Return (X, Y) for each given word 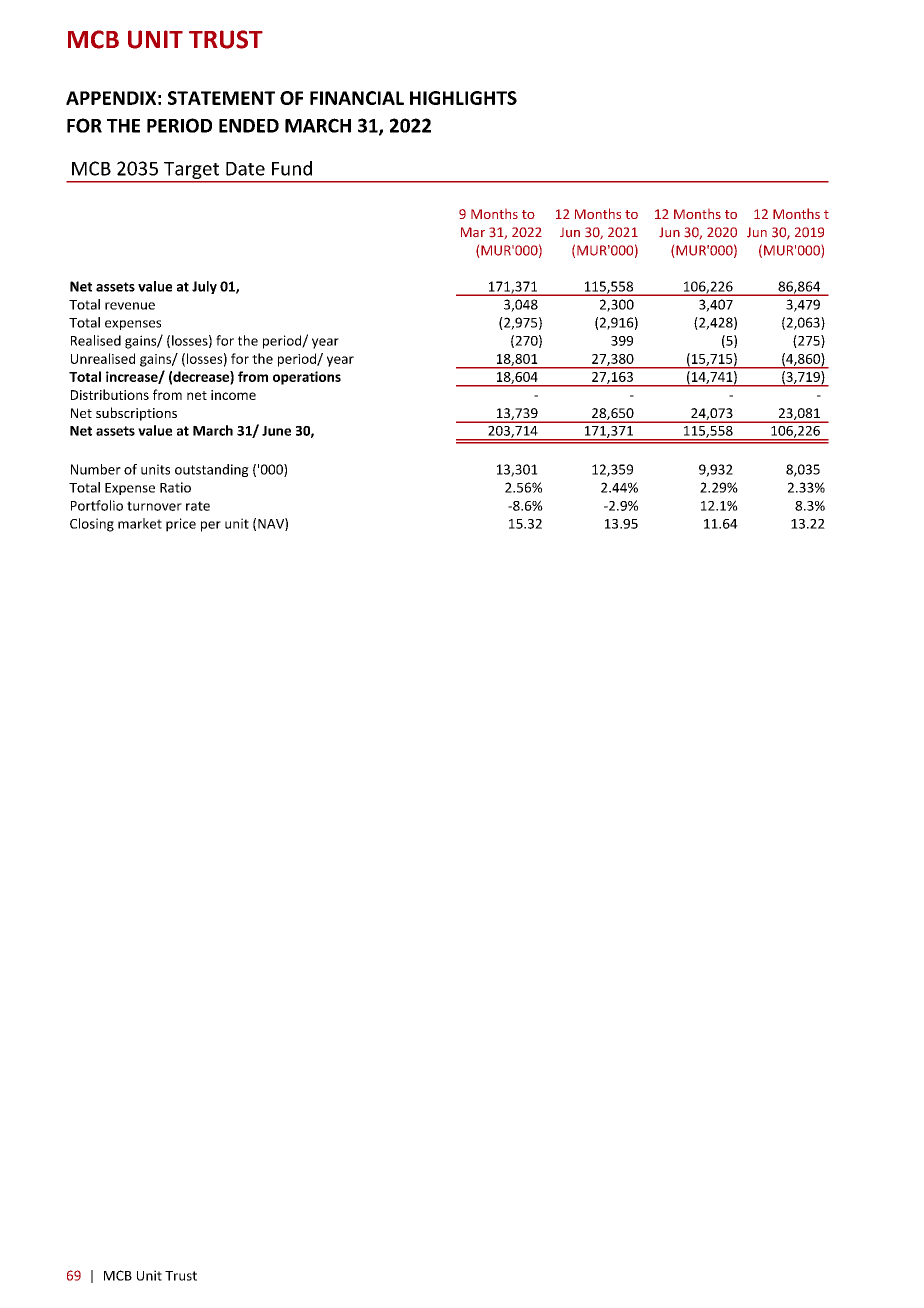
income (233, 395)
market (140, 523)
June (276, 431)
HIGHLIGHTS (463, 98)
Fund (292, 168)
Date (245, 169)
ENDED (249, 126)
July (204, 287)
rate (198, 506)
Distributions (110, 394)
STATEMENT (221, 98)
